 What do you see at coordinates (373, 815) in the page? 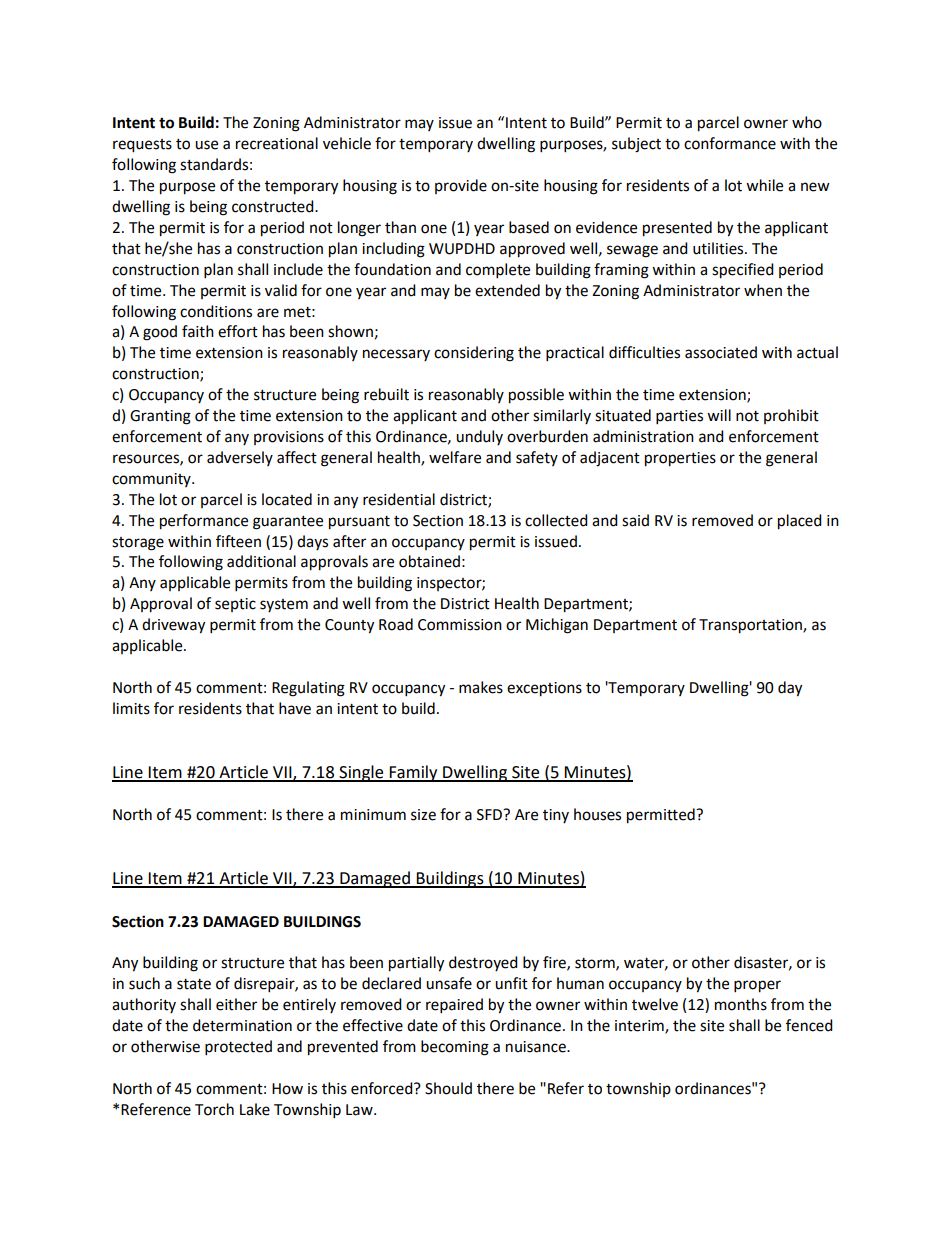
I see `minimum` at bounding box center [373, 815].
